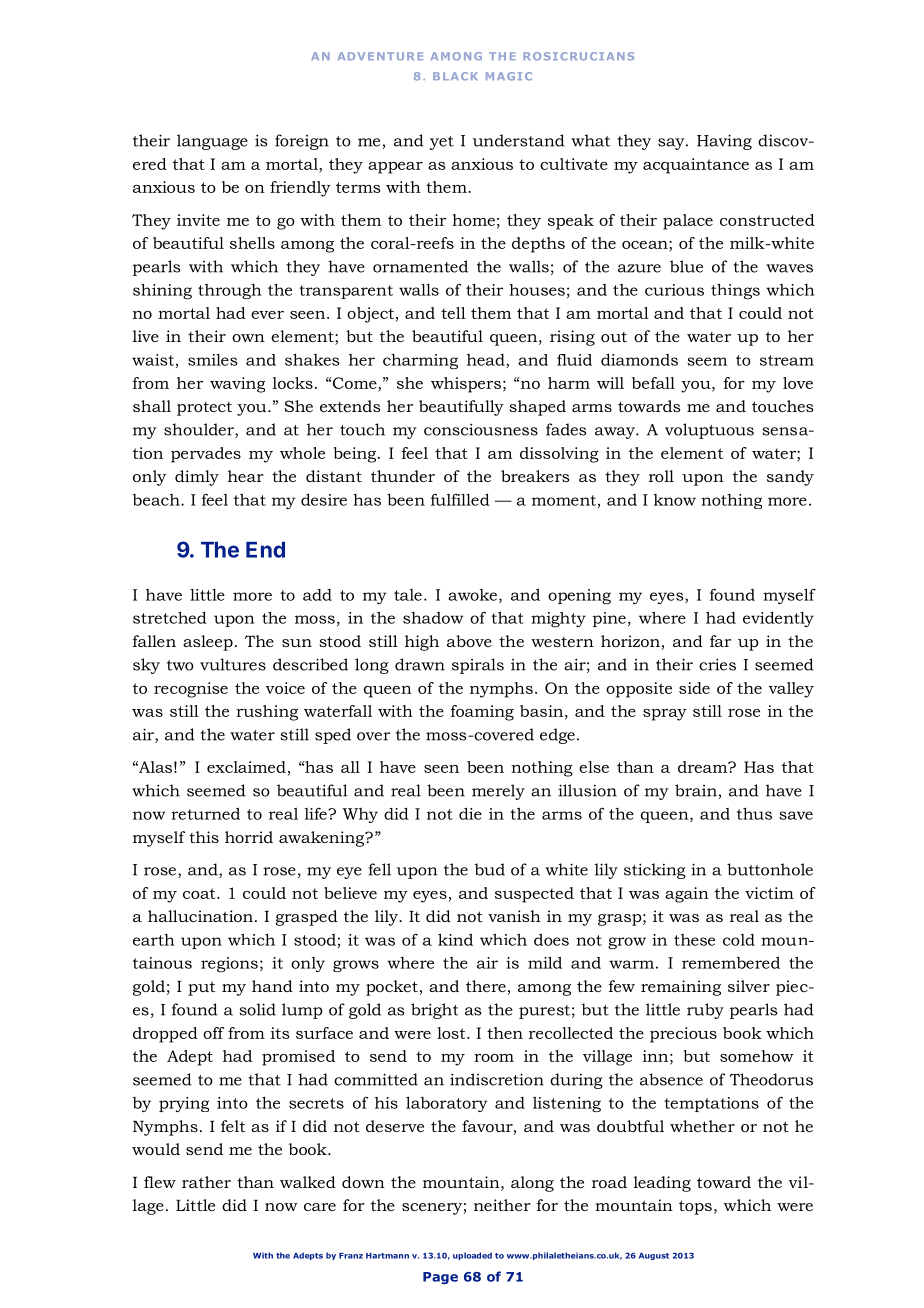 The image size is (924, 1308). Describe the element at coordinates (201, 988) in the screenshot. I see `put` at that location.
